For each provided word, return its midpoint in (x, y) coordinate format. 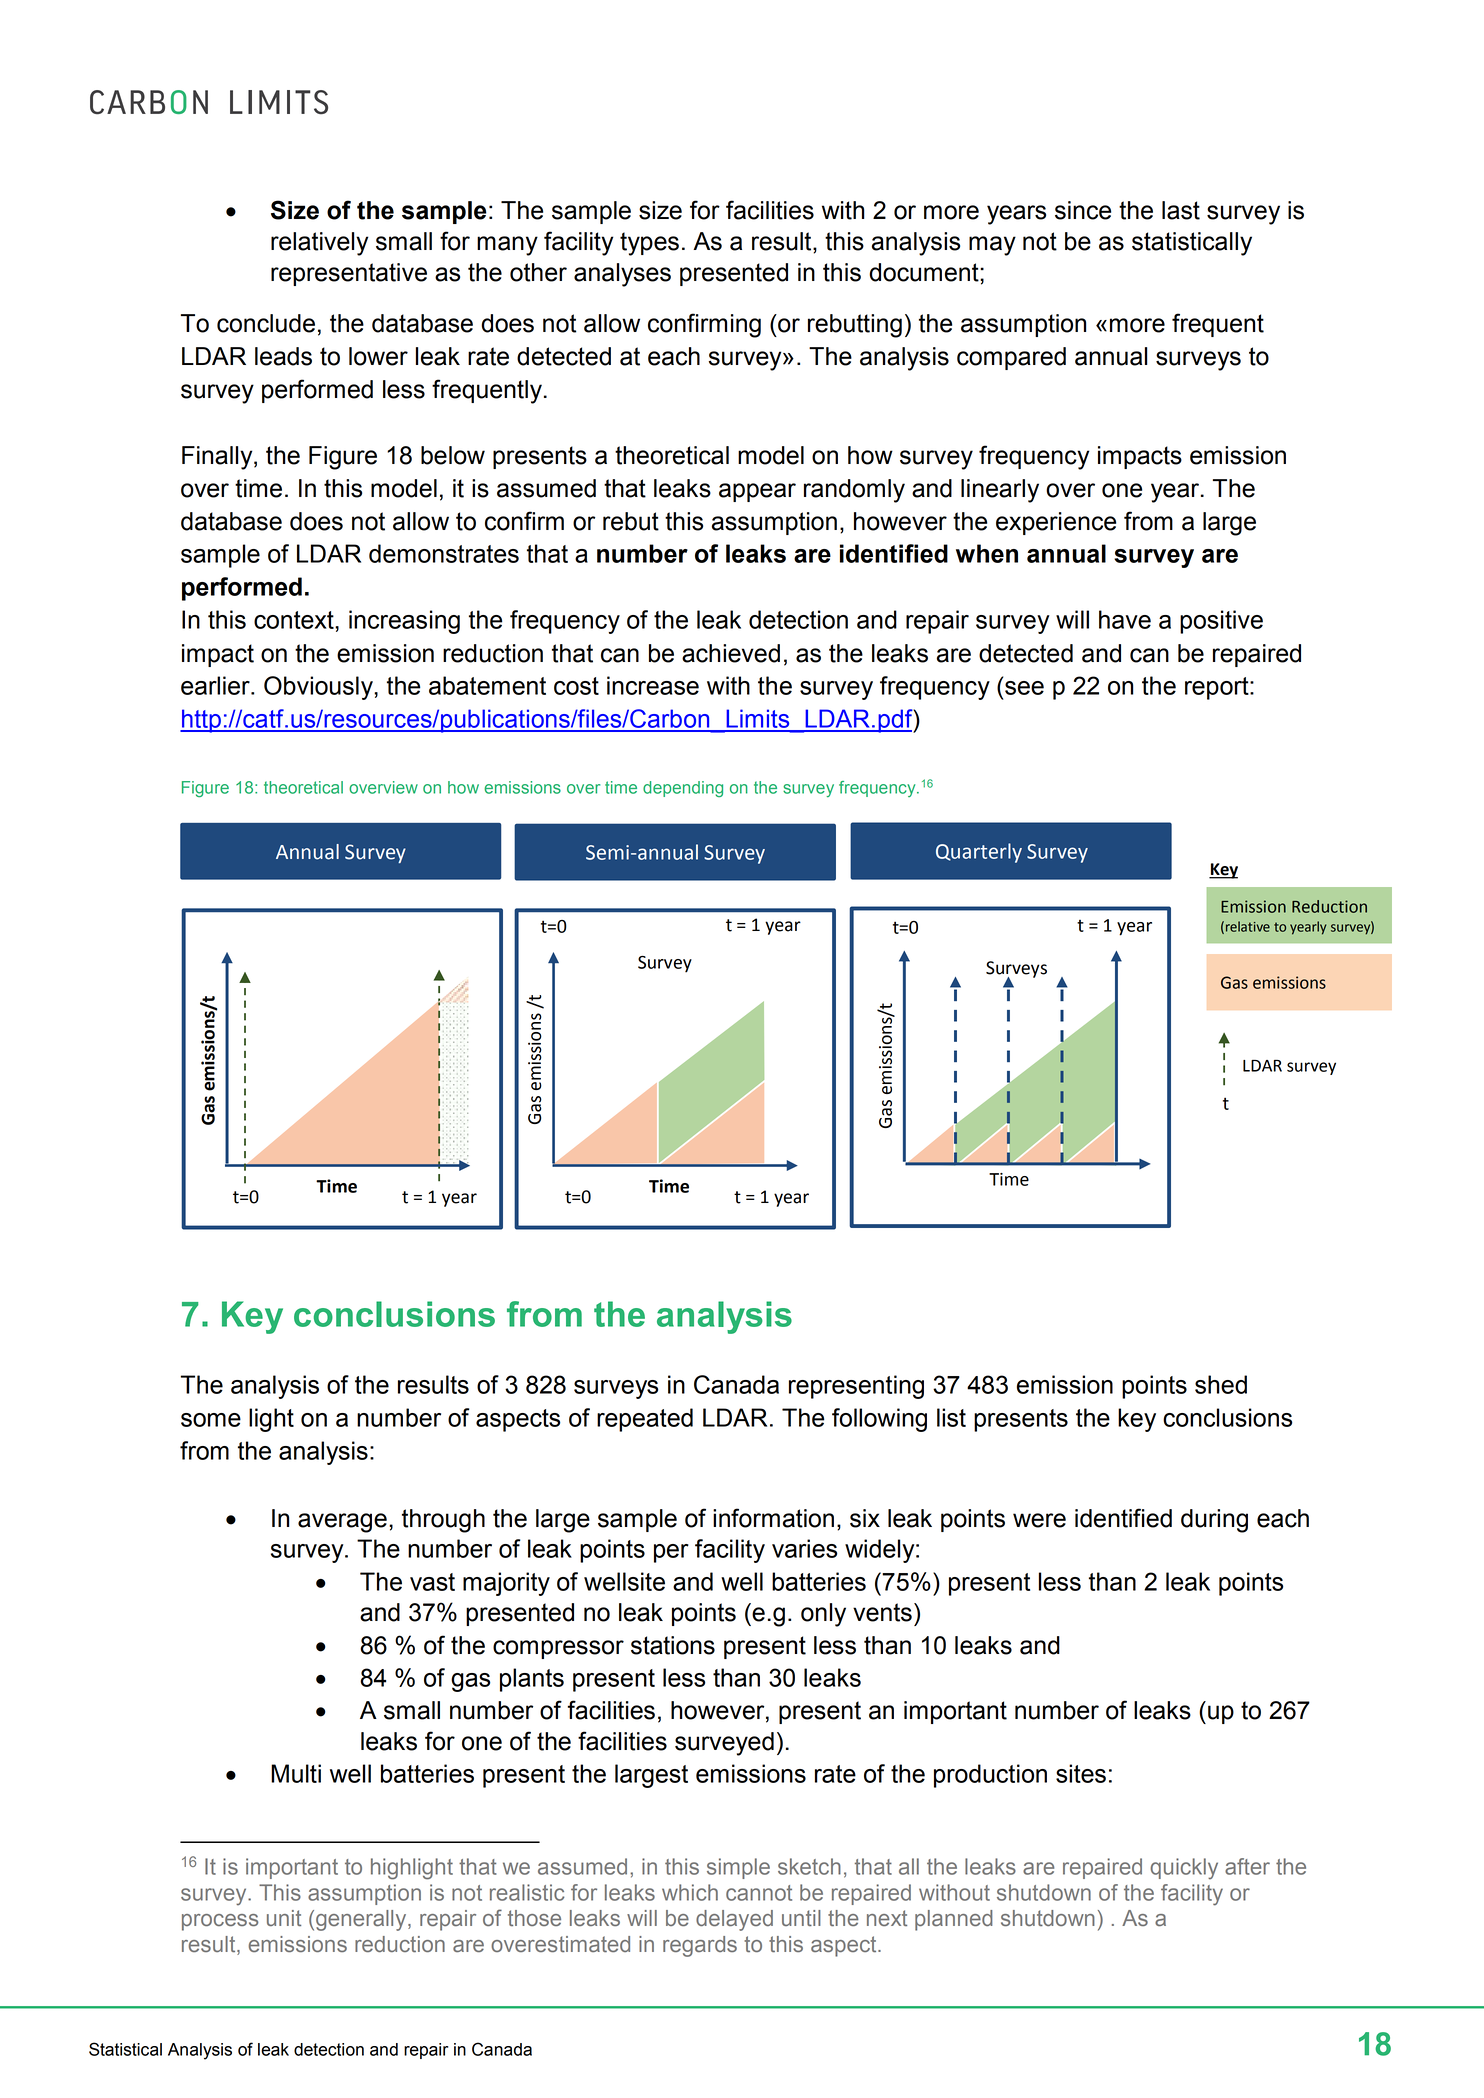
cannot (759, 1893)
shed (1221, 1384)
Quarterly (979, 853)
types (649, 244)
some (211, 1420)
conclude (266, 323)
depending (683, 789)
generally (362, 1920)
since (1083, 210)
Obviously (319, 688)
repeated (645, 1420)
